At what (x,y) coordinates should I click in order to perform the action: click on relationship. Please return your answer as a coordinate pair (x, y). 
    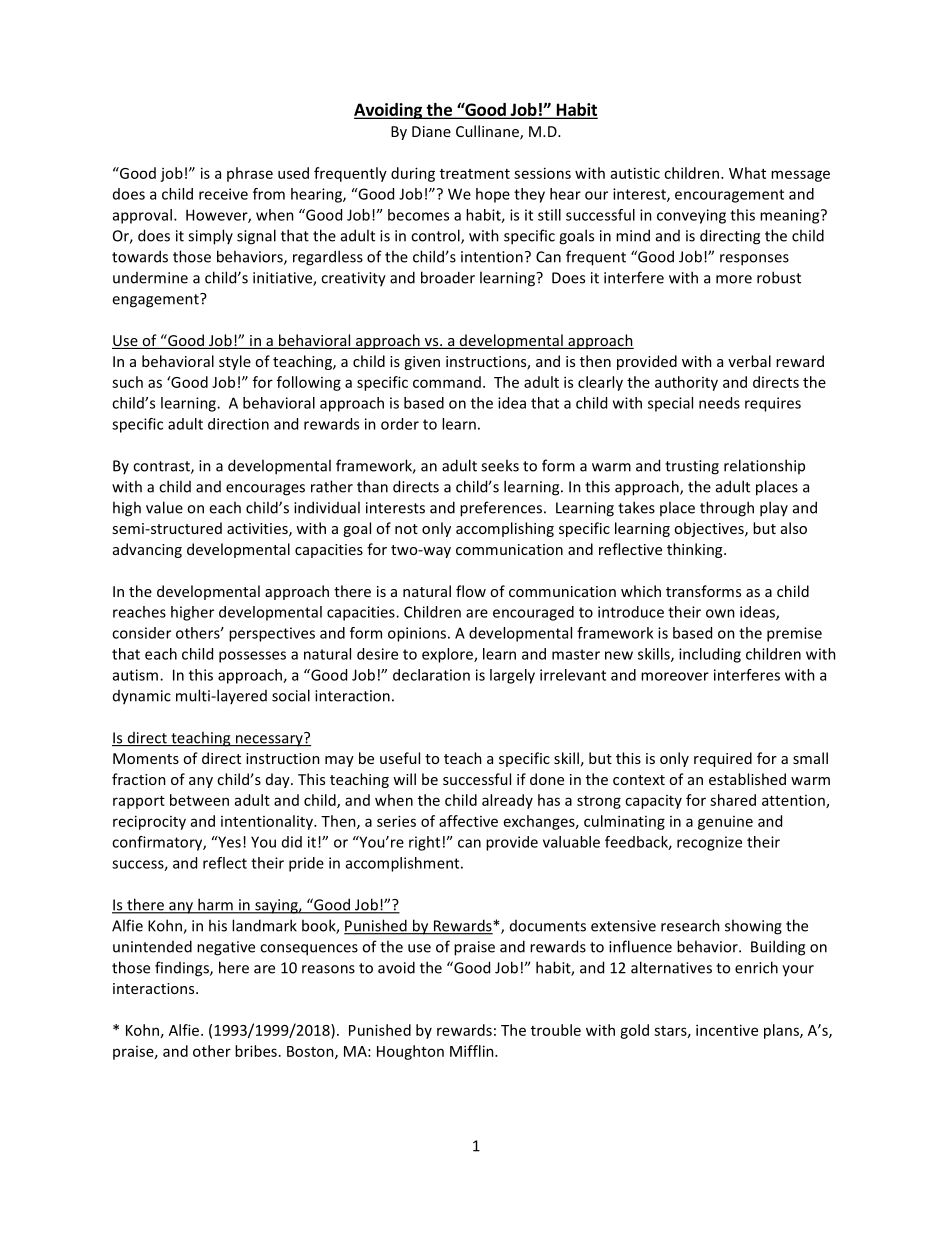
    Looking at the image, I should click on (764, 466).
